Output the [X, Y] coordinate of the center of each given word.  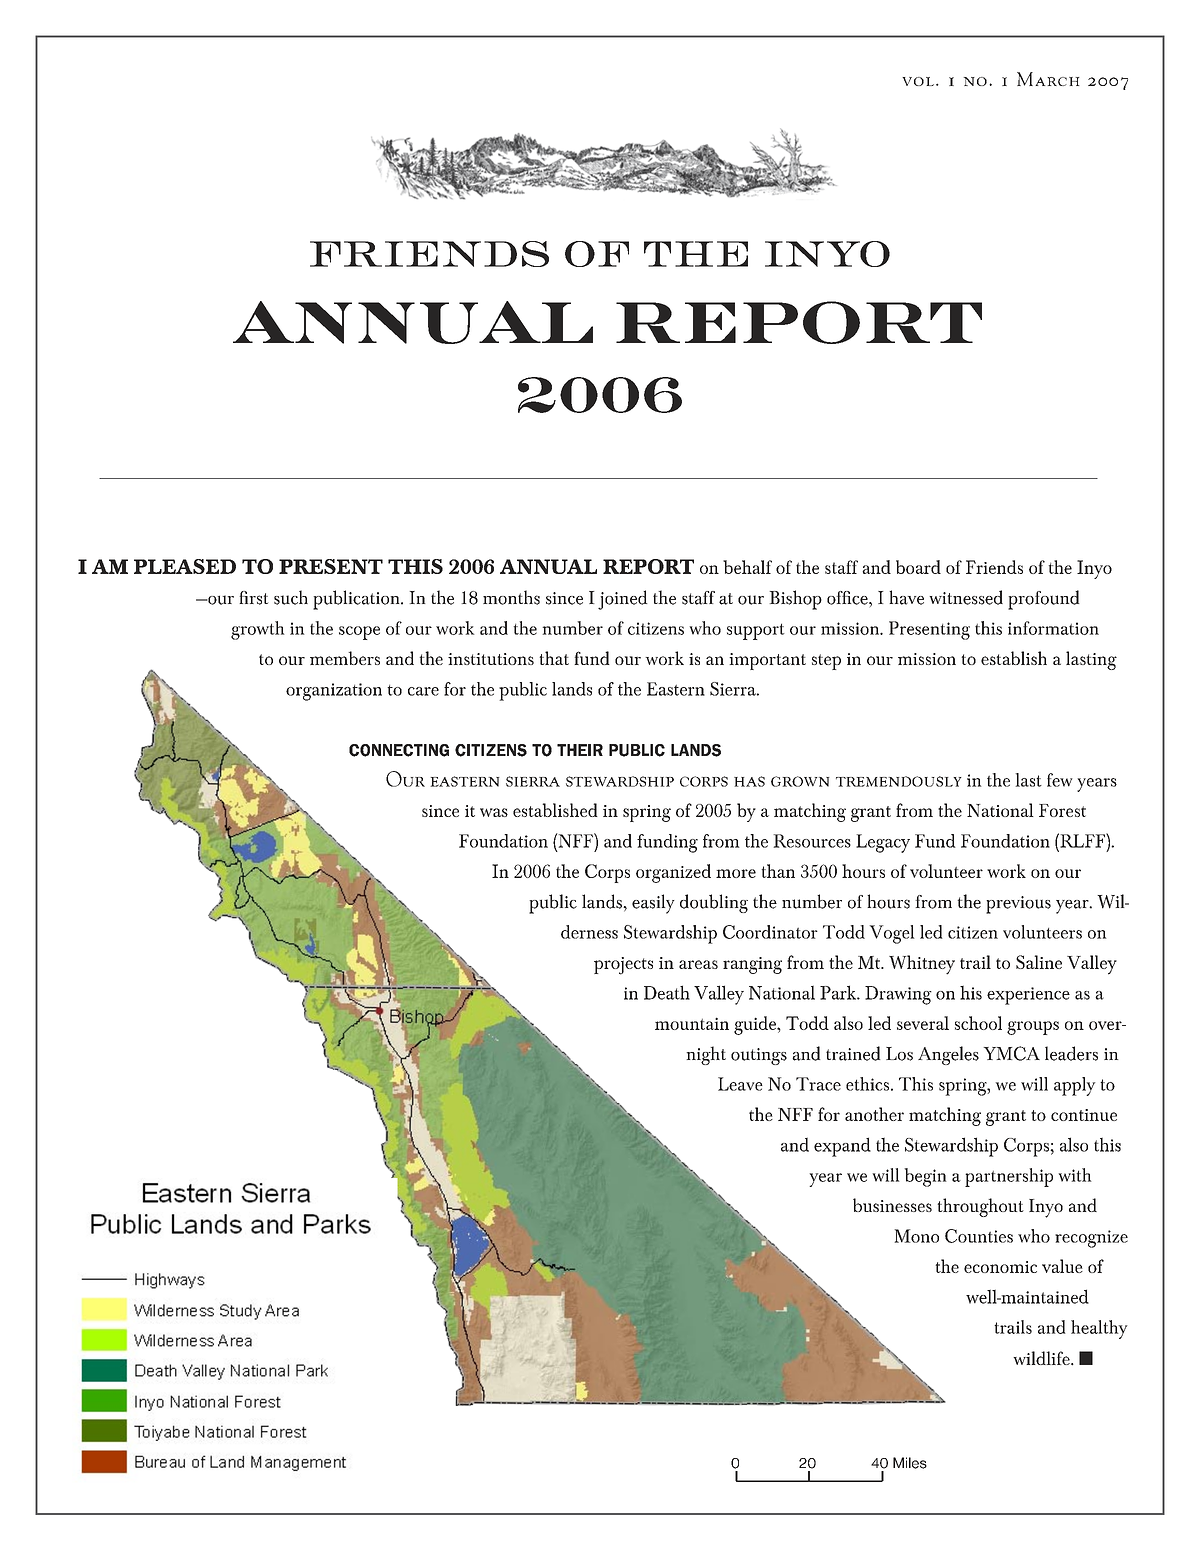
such [291, 597]
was [494, 812]
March [1048, 79]
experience [1028, 996]
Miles [910, 1463]
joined [622, 600]
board [918, 567]
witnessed [966, 597]
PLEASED [185, 566]
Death [667, 992]
